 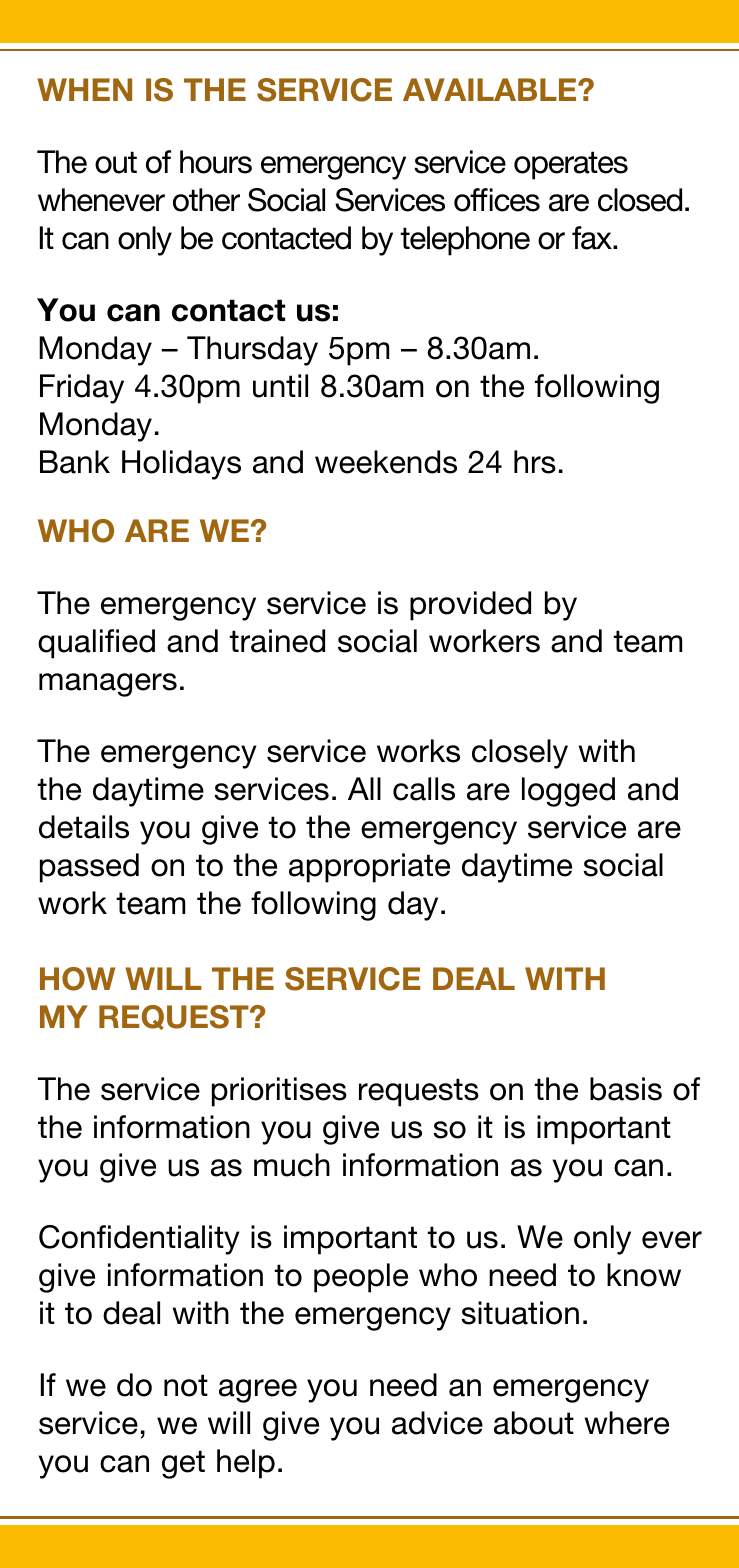 What do you see at coordinates (216, 162) in the image?
I see `hours` at bounding box center [216, 162].
